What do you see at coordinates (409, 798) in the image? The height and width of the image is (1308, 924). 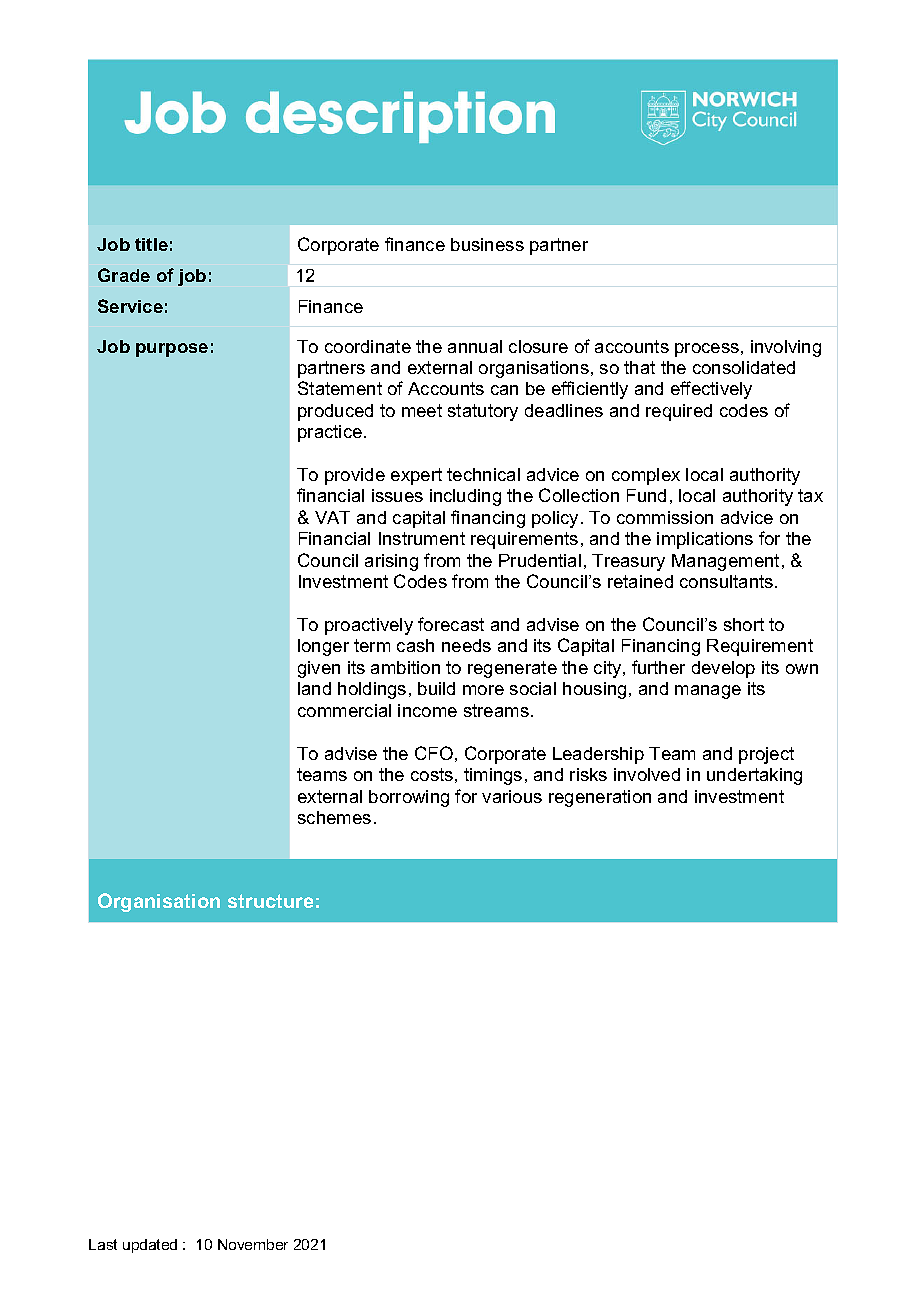 I see `borrowing` at bounding box center [409, 798].
